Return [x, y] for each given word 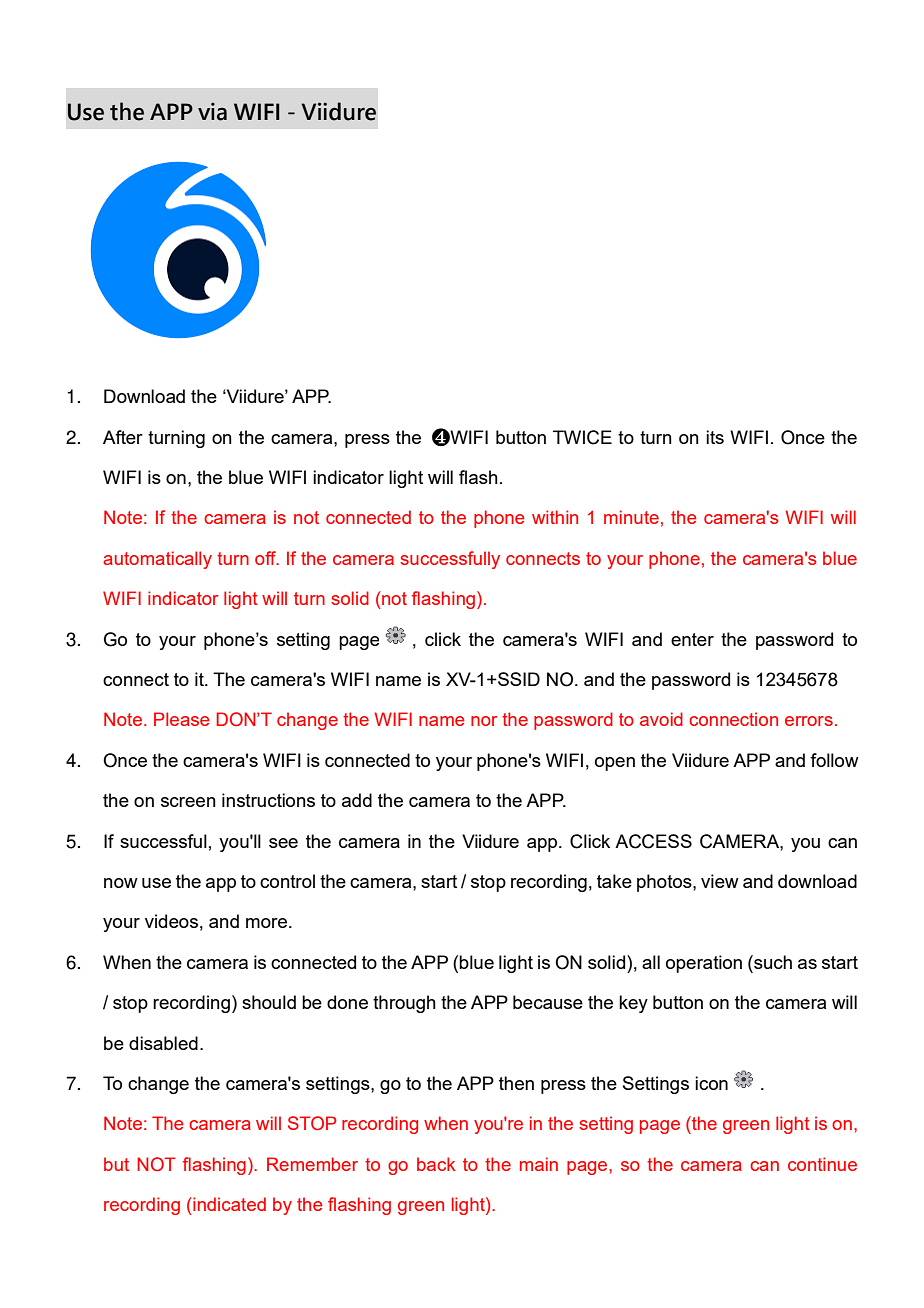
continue [822, 1164]
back [436, 1164]
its [715, 437]
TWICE [582, 437]
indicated [229, 1204]
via [212, 111]
